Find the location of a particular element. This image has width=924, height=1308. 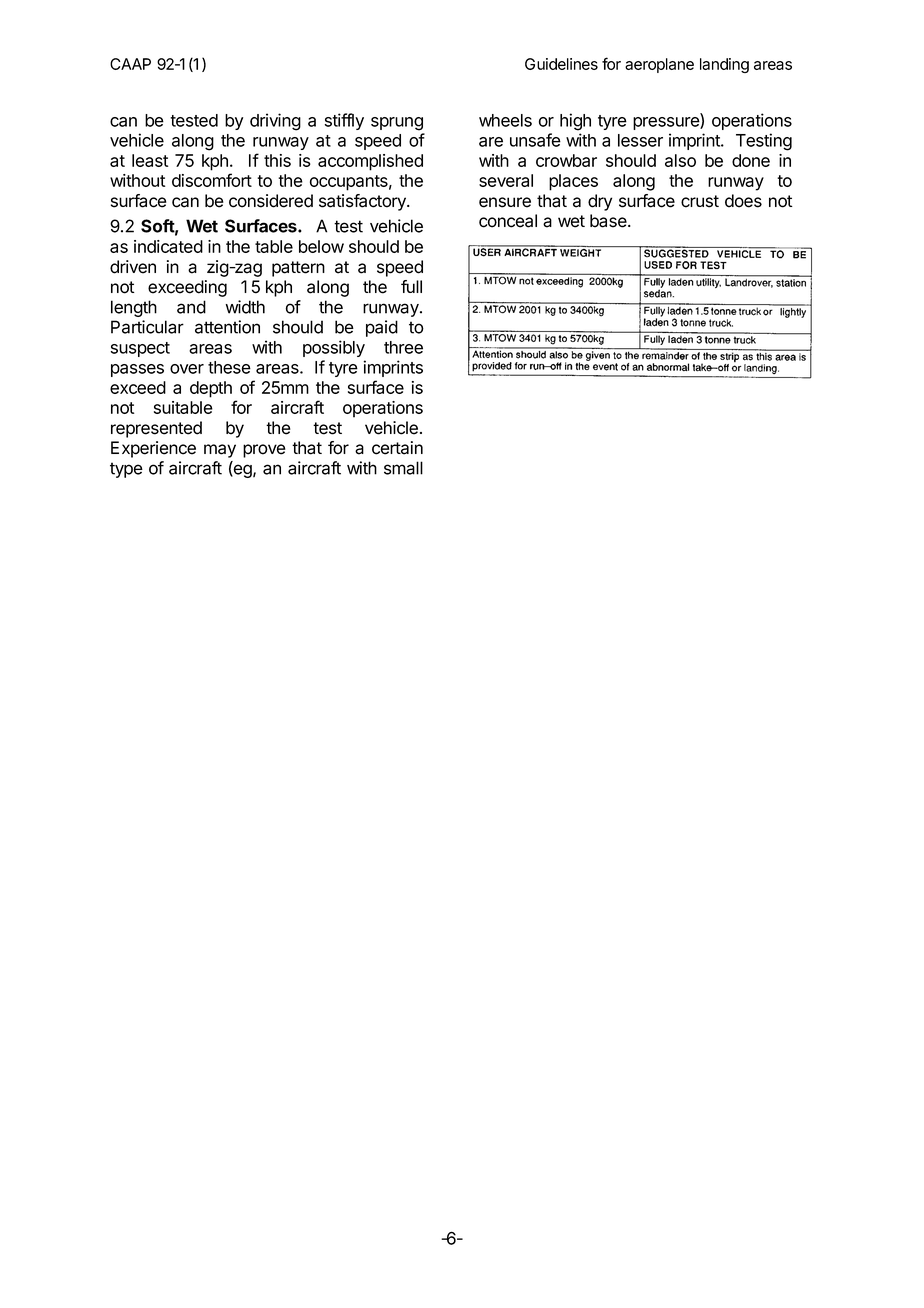

paid is located at coordinates (382, 328).
